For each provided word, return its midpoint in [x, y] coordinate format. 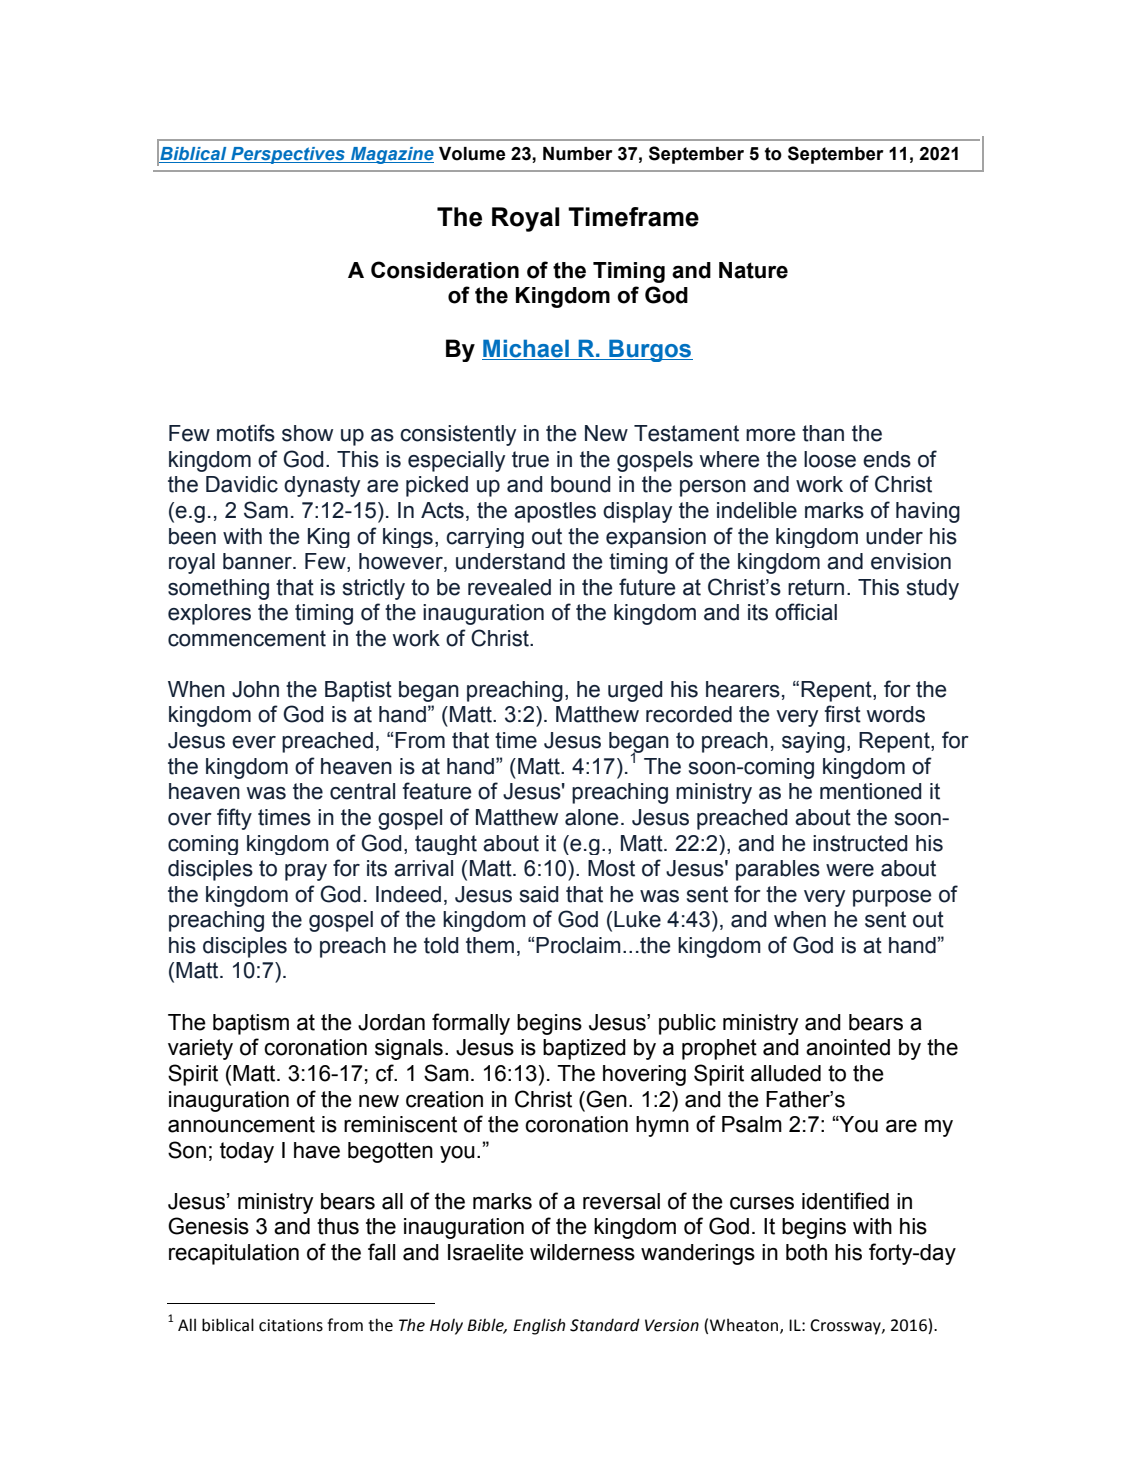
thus [338, 1226]
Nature [753, 270]
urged [635, 691]
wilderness [582, 1252]
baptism [251, 1024]
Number [578, 154]
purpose [892, 898]
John [255, 689]
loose [830, 459]
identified [845, 1201]
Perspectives [288, 155]
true [530, 459]
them [490, 945]
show [307, 433]
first [842, 714]
